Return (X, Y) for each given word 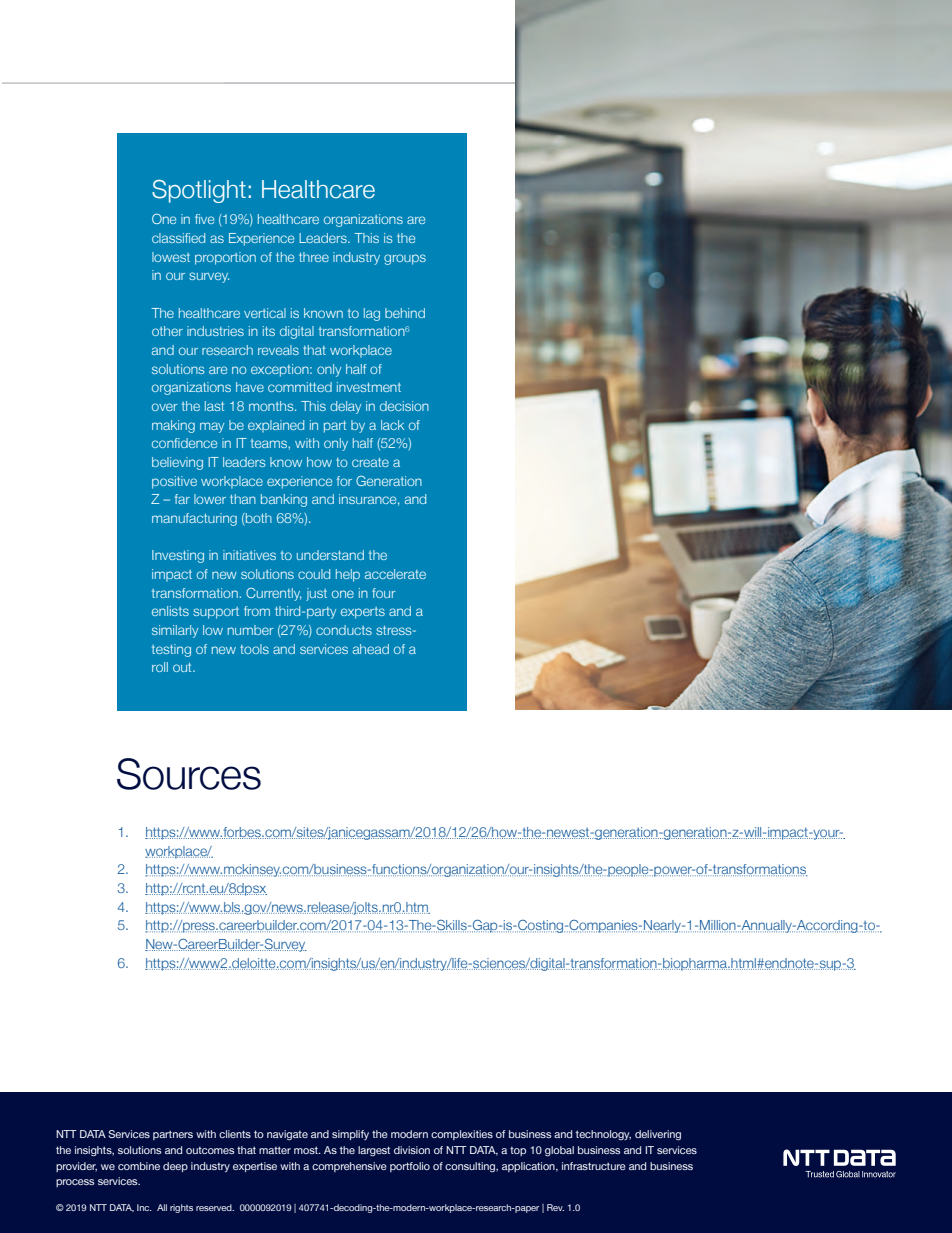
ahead (371, 649)
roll (160, 667)
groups (405, 259)
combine (139, 1166)
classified (178, 238)
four (383, 593)
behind (405, 313)
